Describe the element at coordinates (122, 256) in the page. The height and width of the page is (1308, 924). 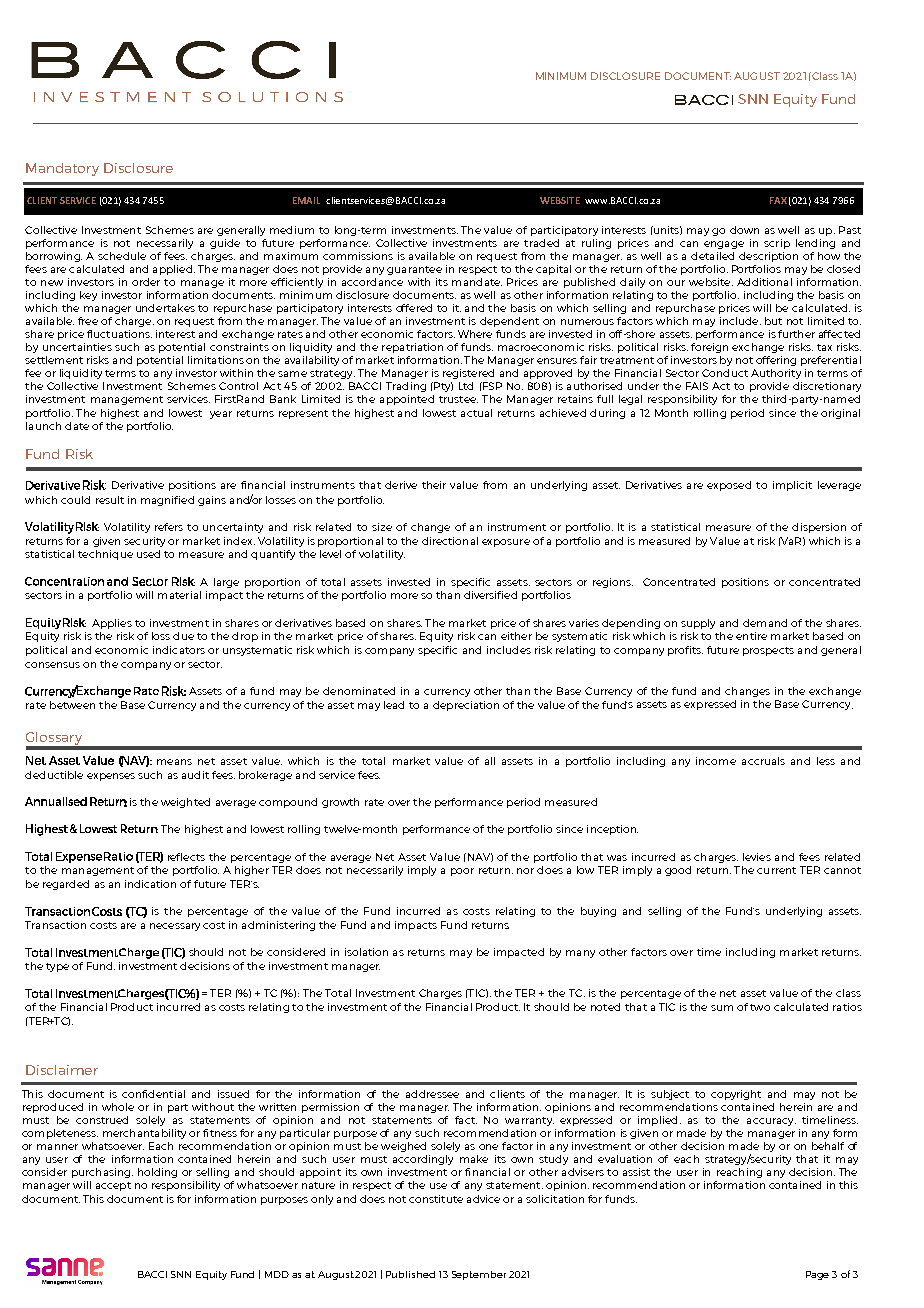
I see `schedule` at that location.
